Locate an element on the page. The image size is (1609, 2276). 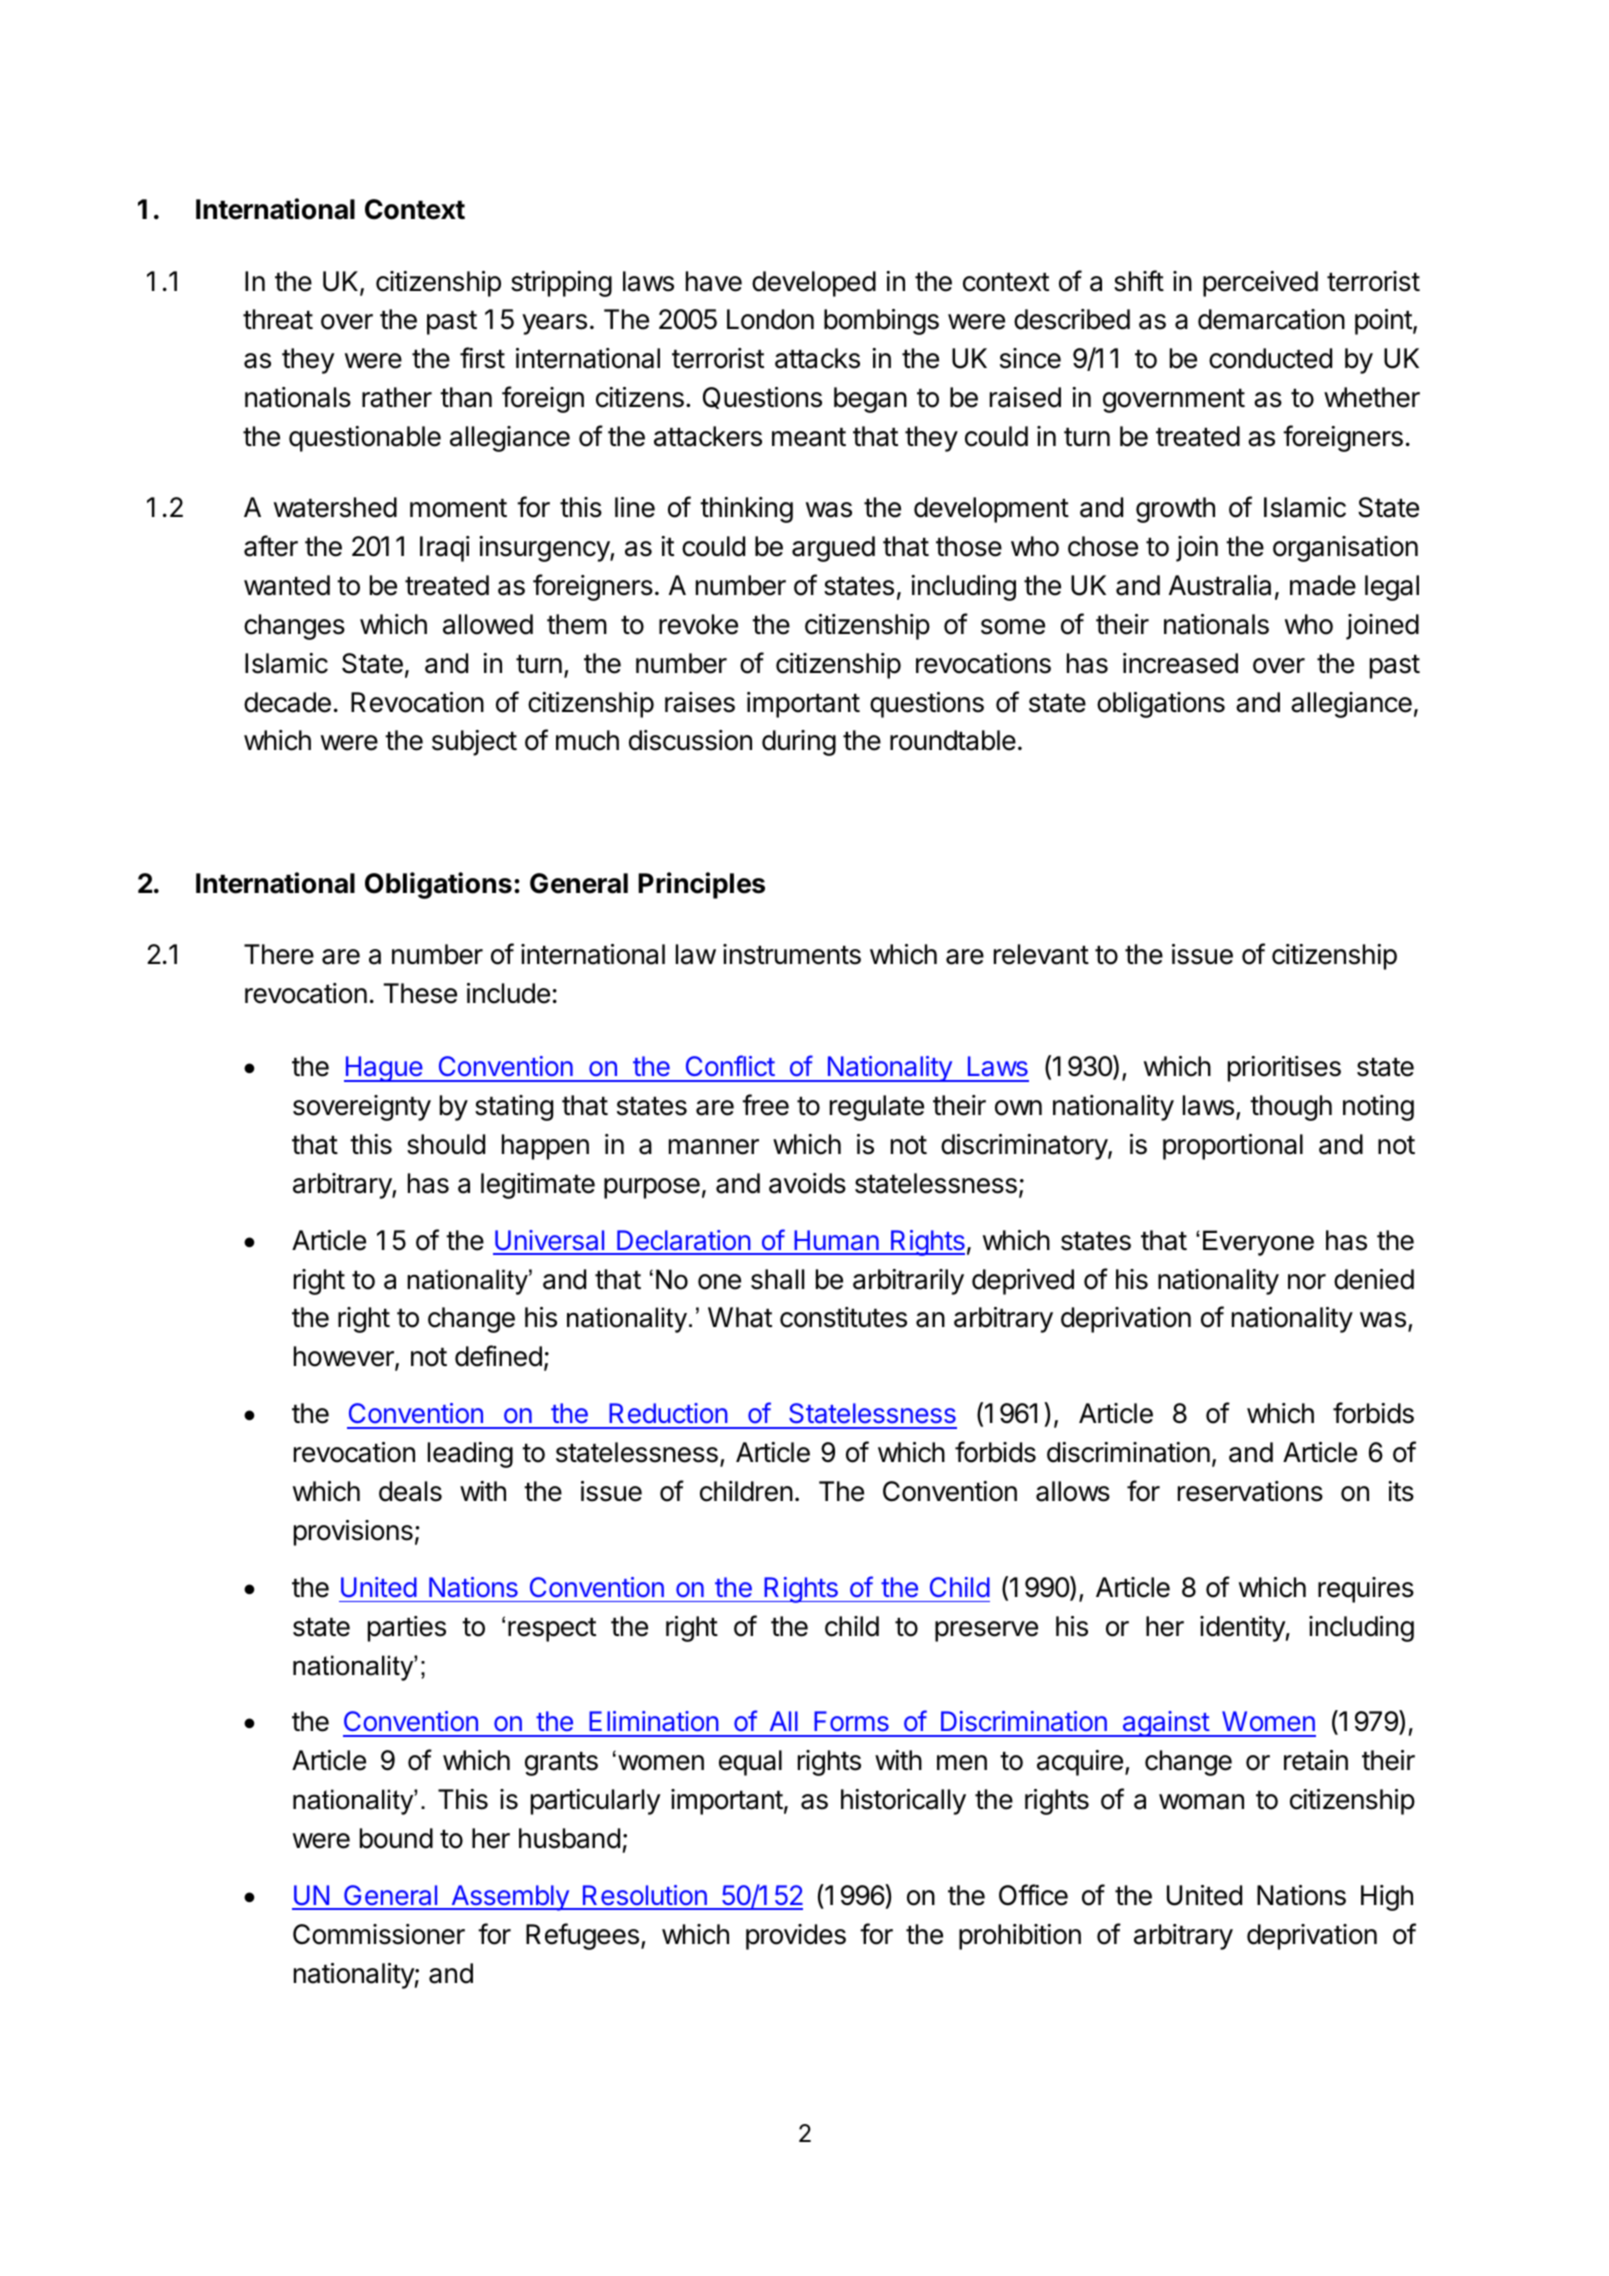
nor is located at coordinates (1307, 1282).
